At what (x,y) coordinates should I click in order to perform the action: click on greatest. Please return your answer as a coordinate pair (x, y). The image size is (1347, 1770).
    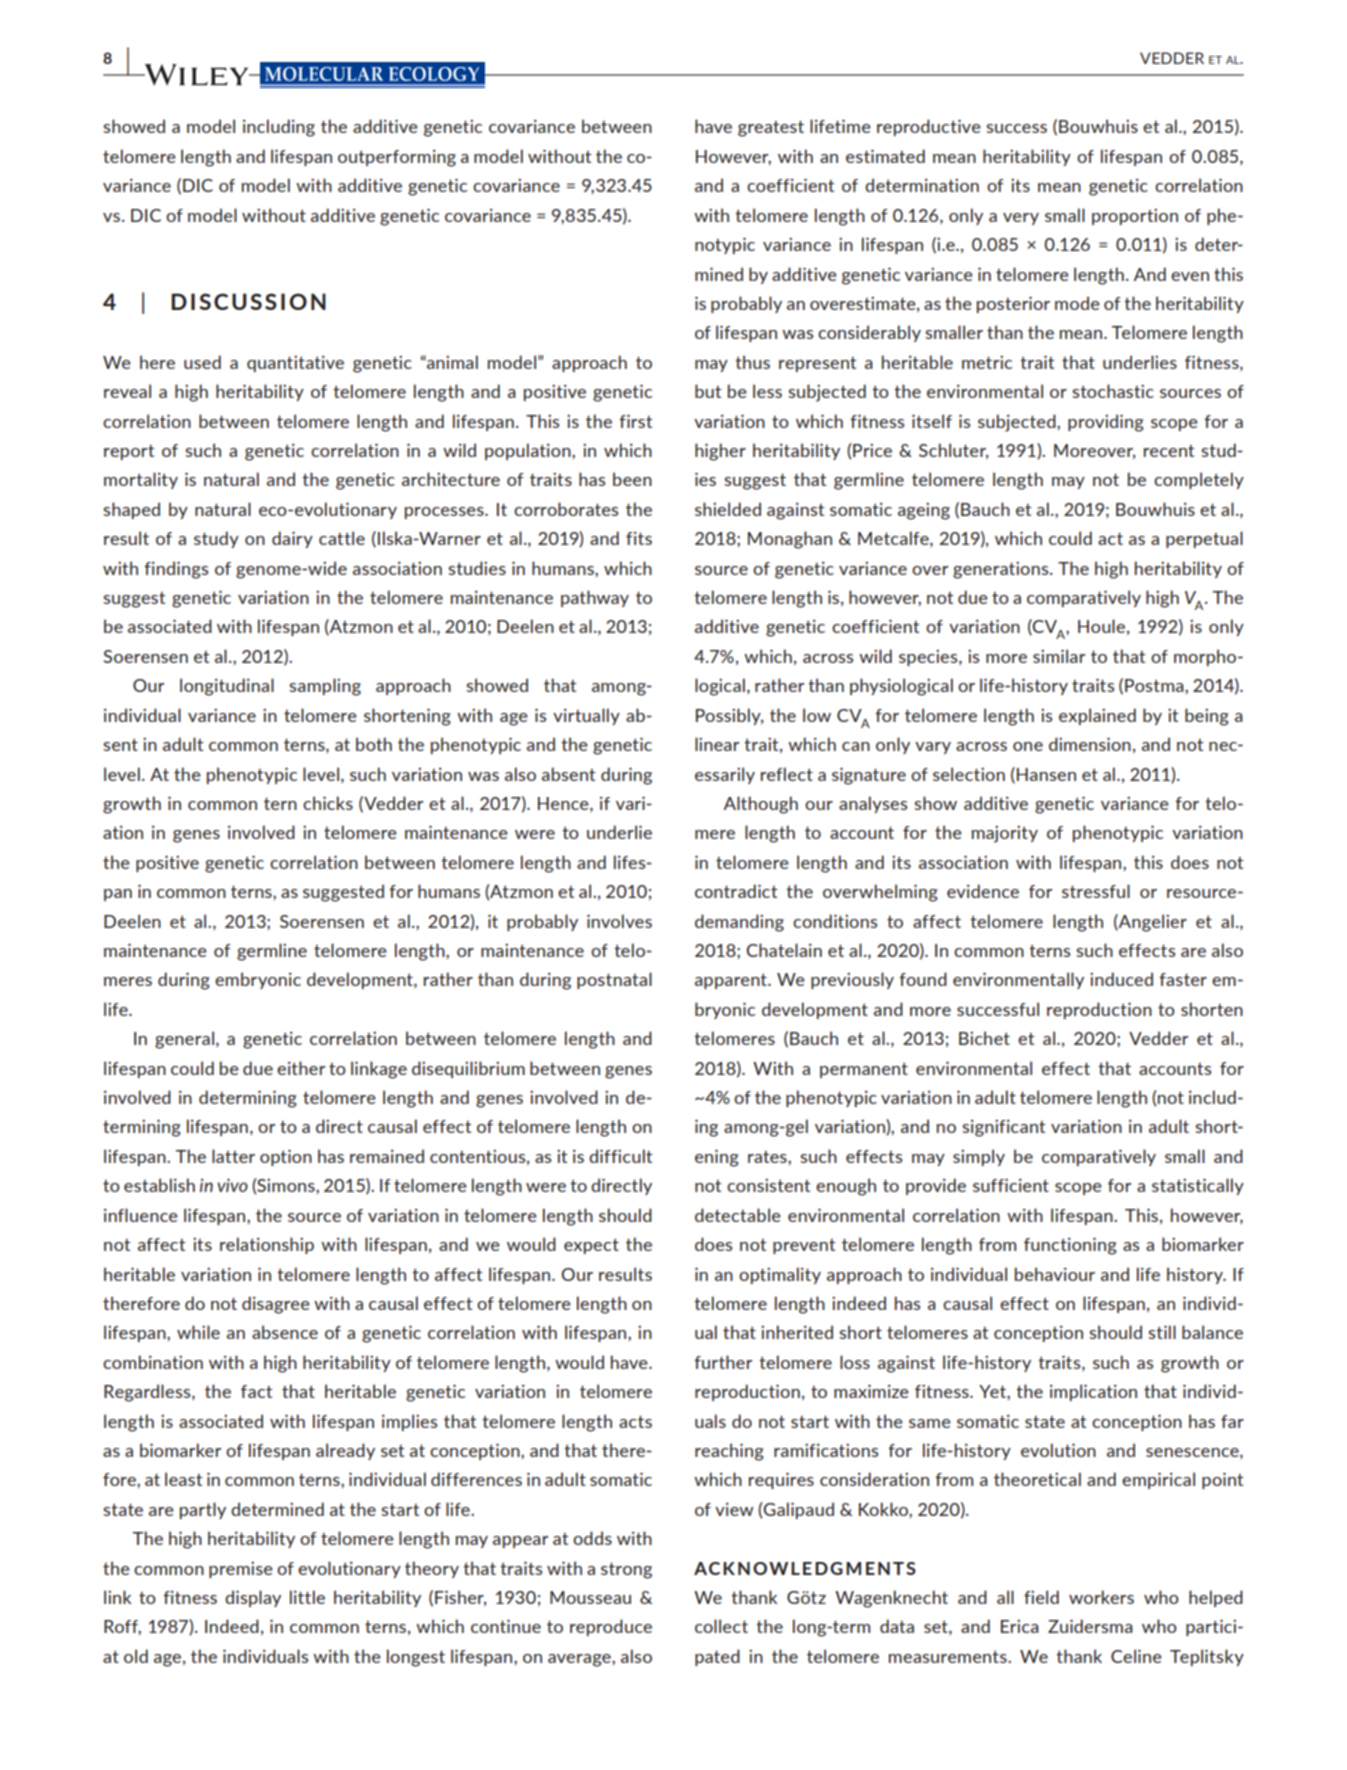
    Looking at the image, I should click on (771, 128).
